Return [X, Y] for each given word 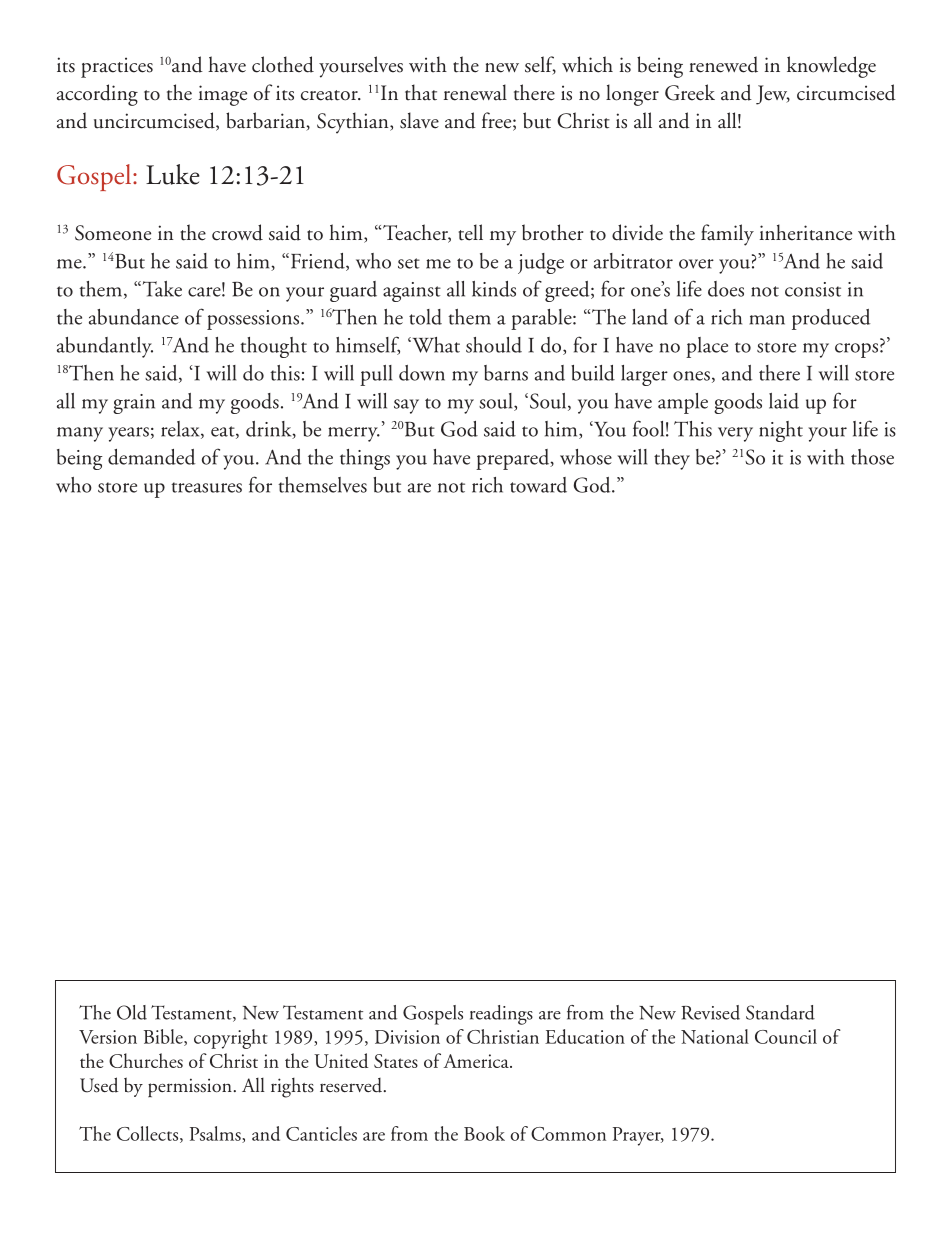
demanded [151, 457]
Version [108, 1037]
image [223, 95]
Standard [780, 1012]
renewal [475, 92]
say [406, 406]
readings [501, 1015]
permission [190, 1087]
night [781, 431]
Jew [773, 95]
